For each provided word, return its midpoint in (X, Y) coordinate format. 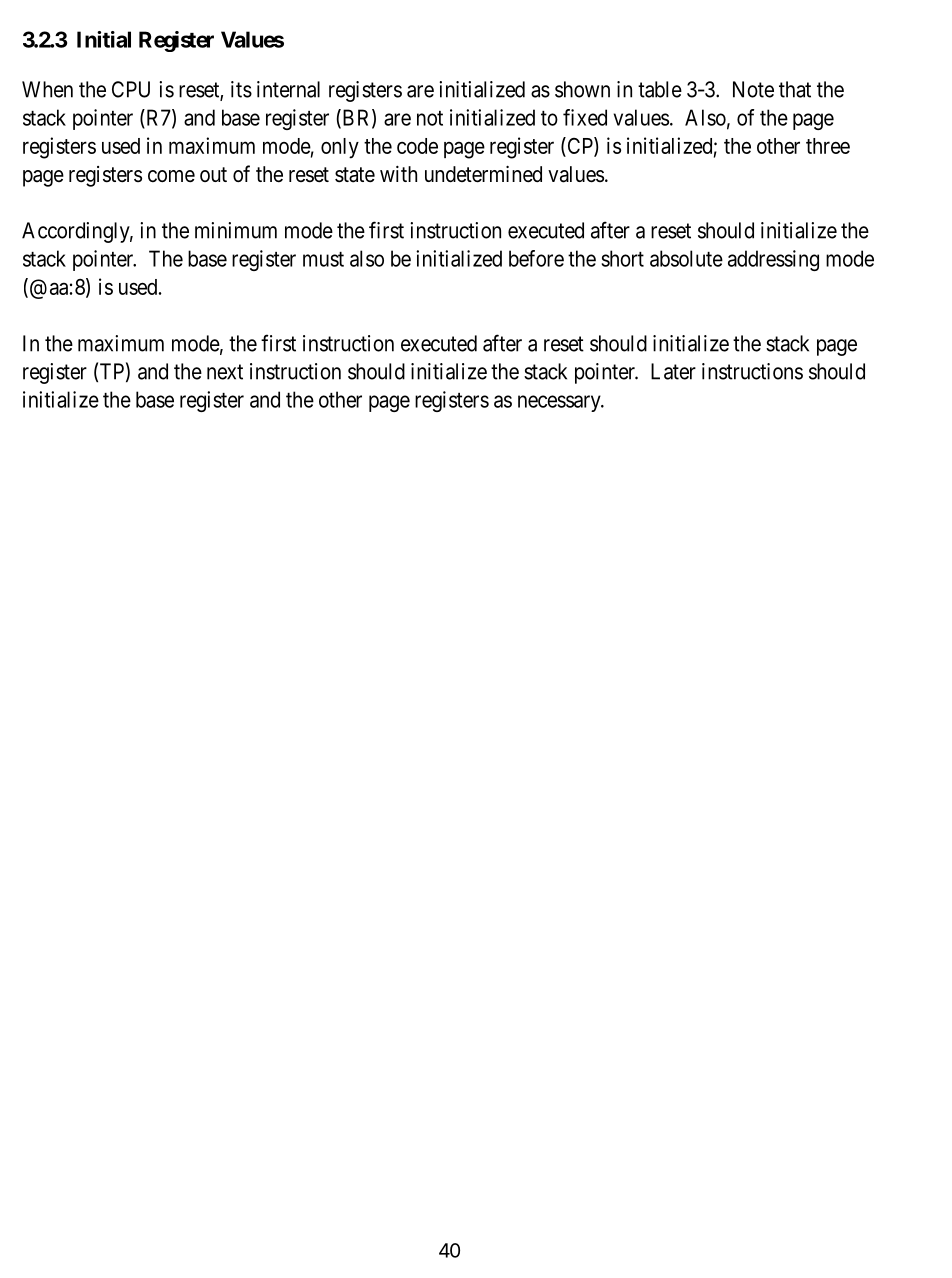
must (323, 259)
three (828, 146)
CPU (131, 89)
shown (582, 89)
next (225, 372)
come (171, 176)
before (536, 258)
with (398, 174)
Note (753, 89)
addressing (773, 260)
